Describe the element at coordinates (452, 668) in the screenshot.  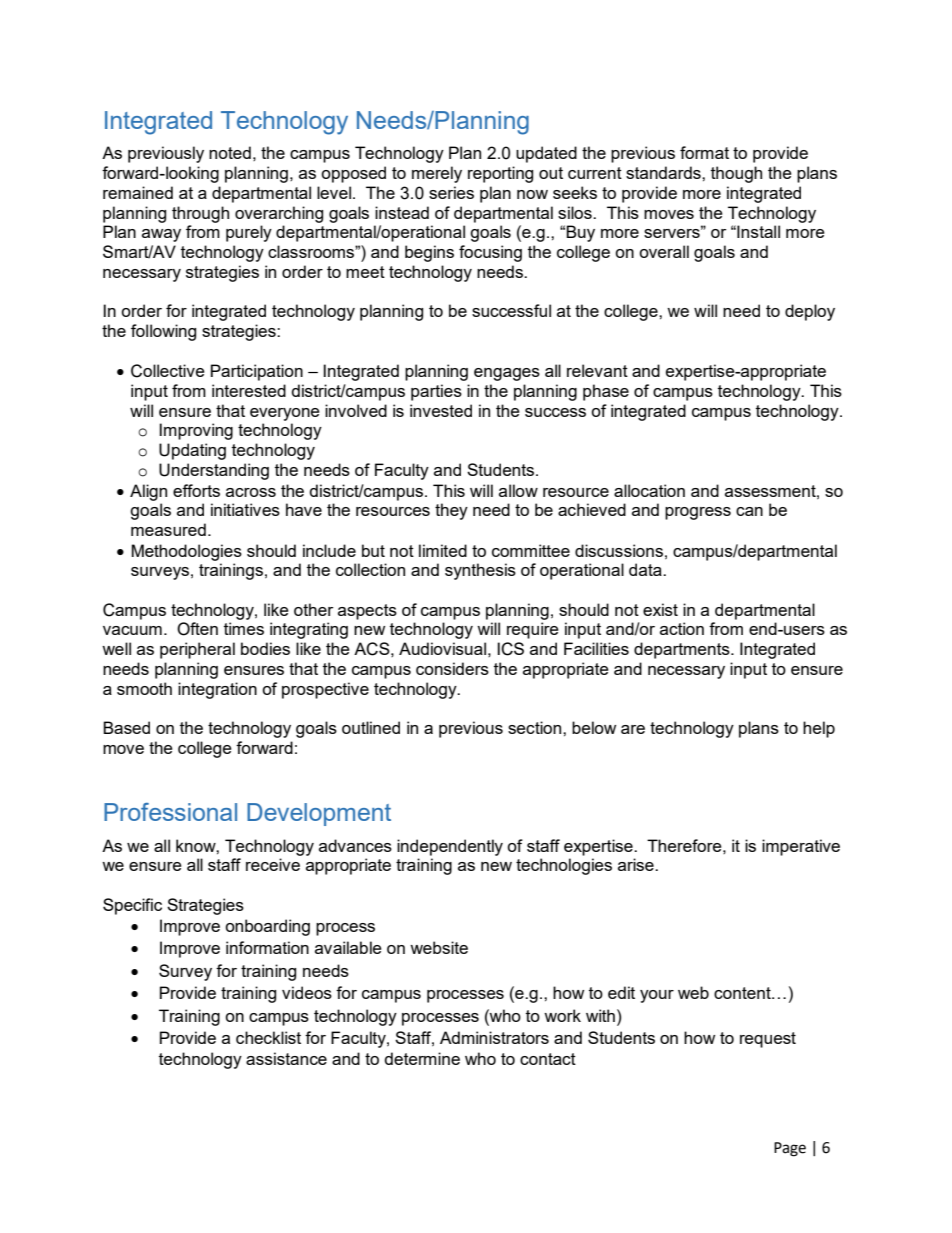
I see `considers` at that location.
